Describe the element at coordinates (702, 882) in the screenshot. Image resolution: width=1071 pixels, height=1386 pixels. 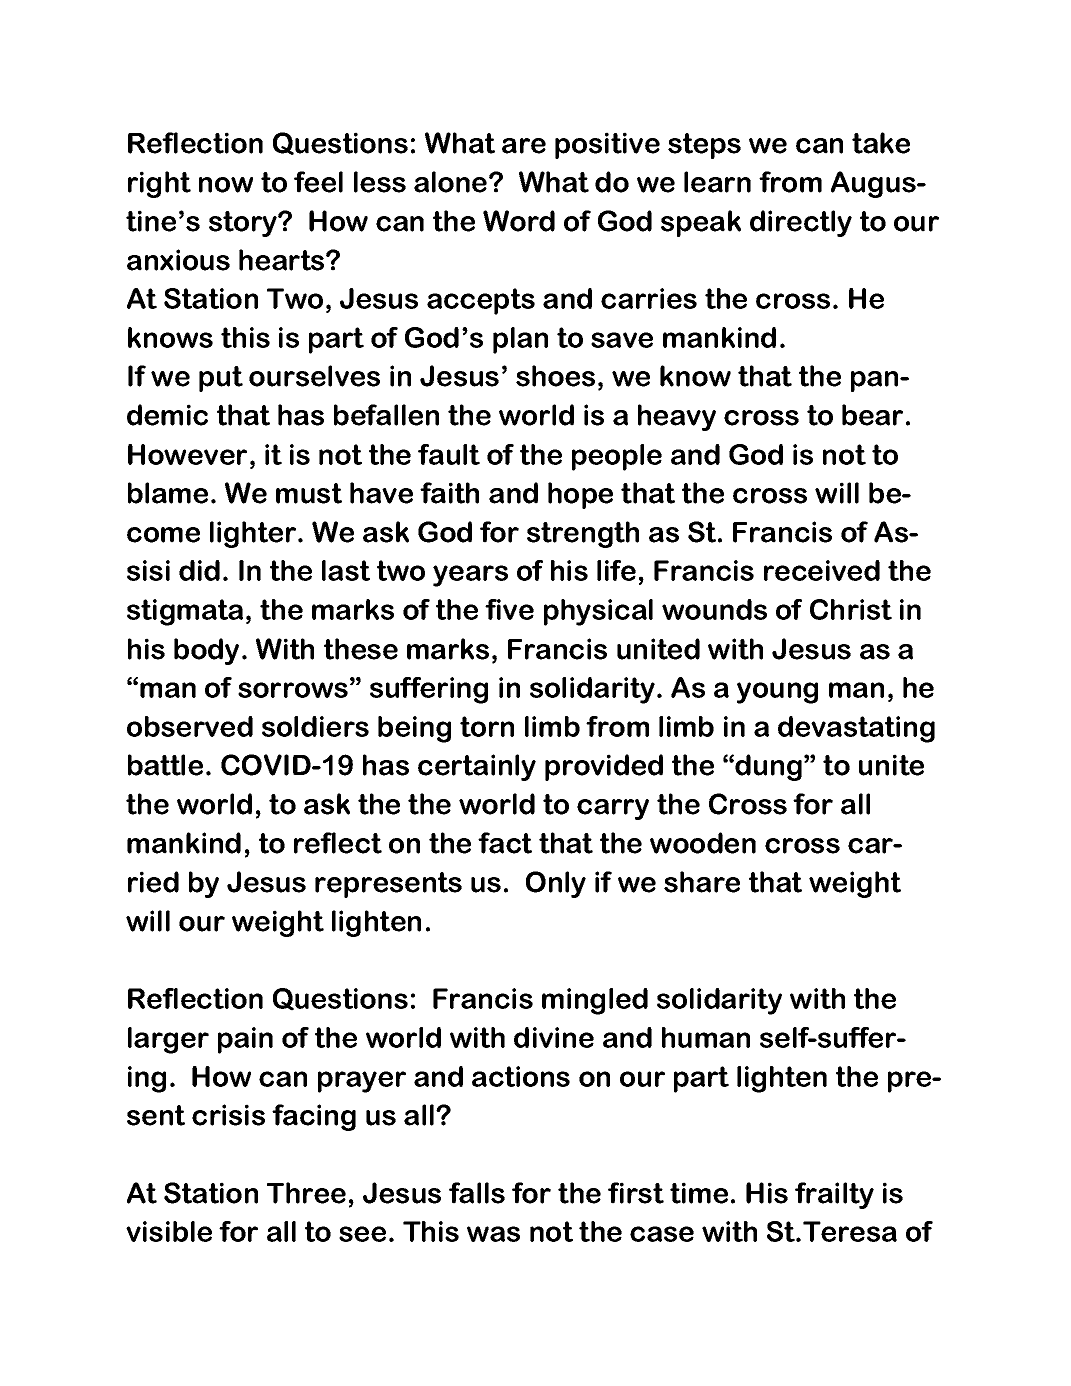
I see `share` at that location.
